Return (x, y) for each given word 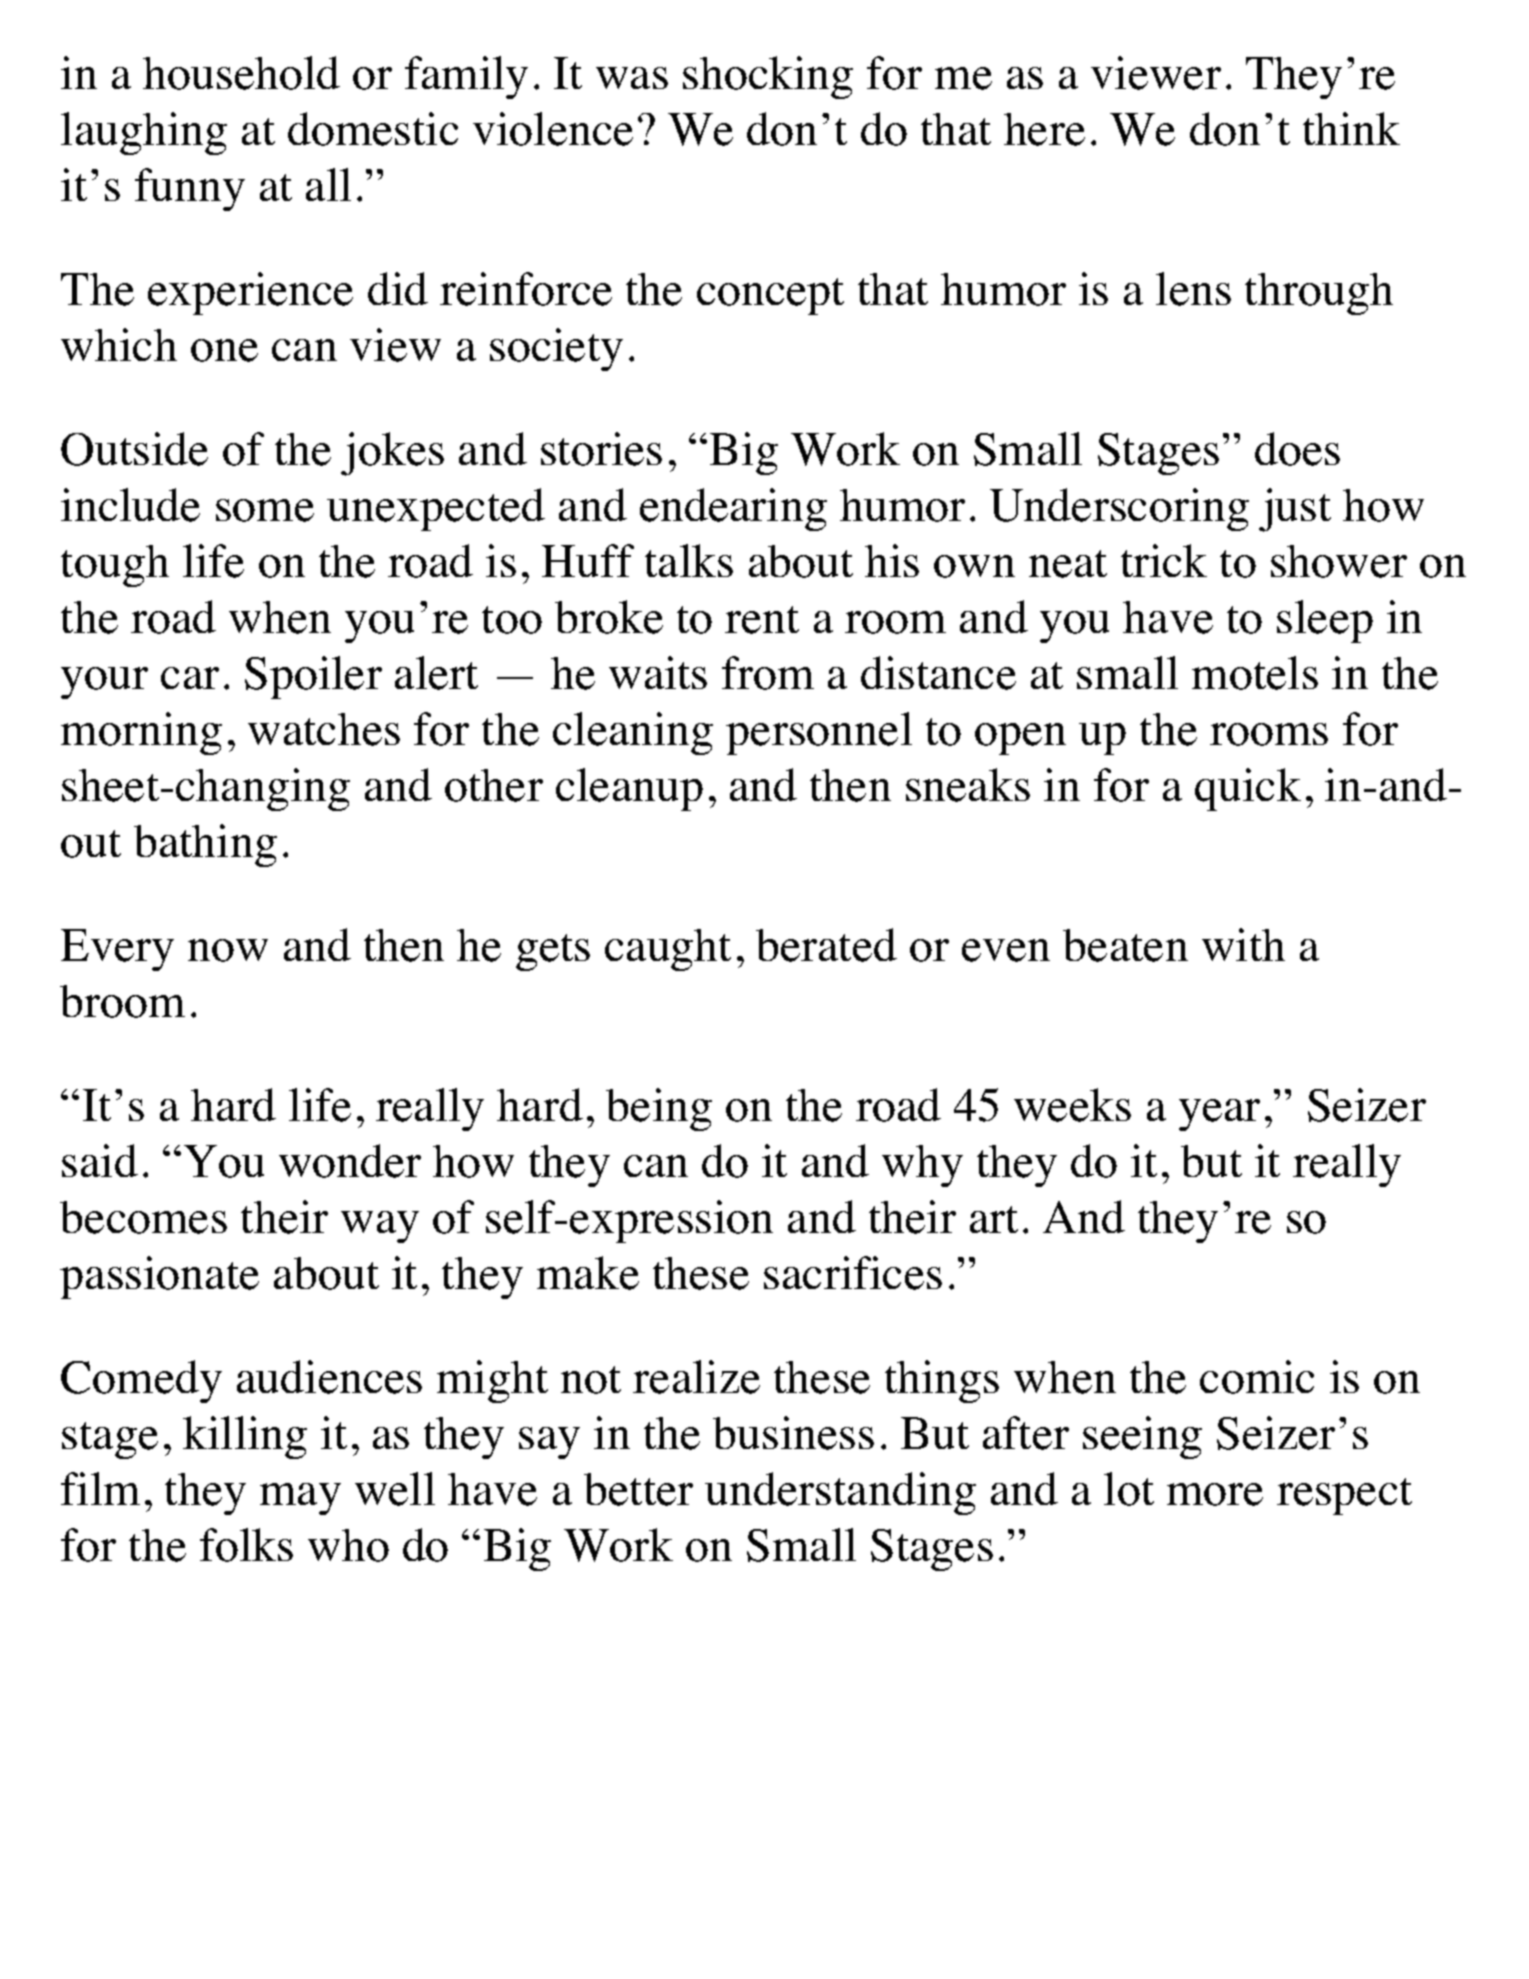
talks (689, 560)
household (241, 73)
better (638, 1489)
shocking (768, 77)
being (659, 1109)
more (1215, 1494)
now (228, 950)
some (265, 510)
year (1219, 1115)
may (300, 1499)
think (1351, 128)
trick (1164, 560)
